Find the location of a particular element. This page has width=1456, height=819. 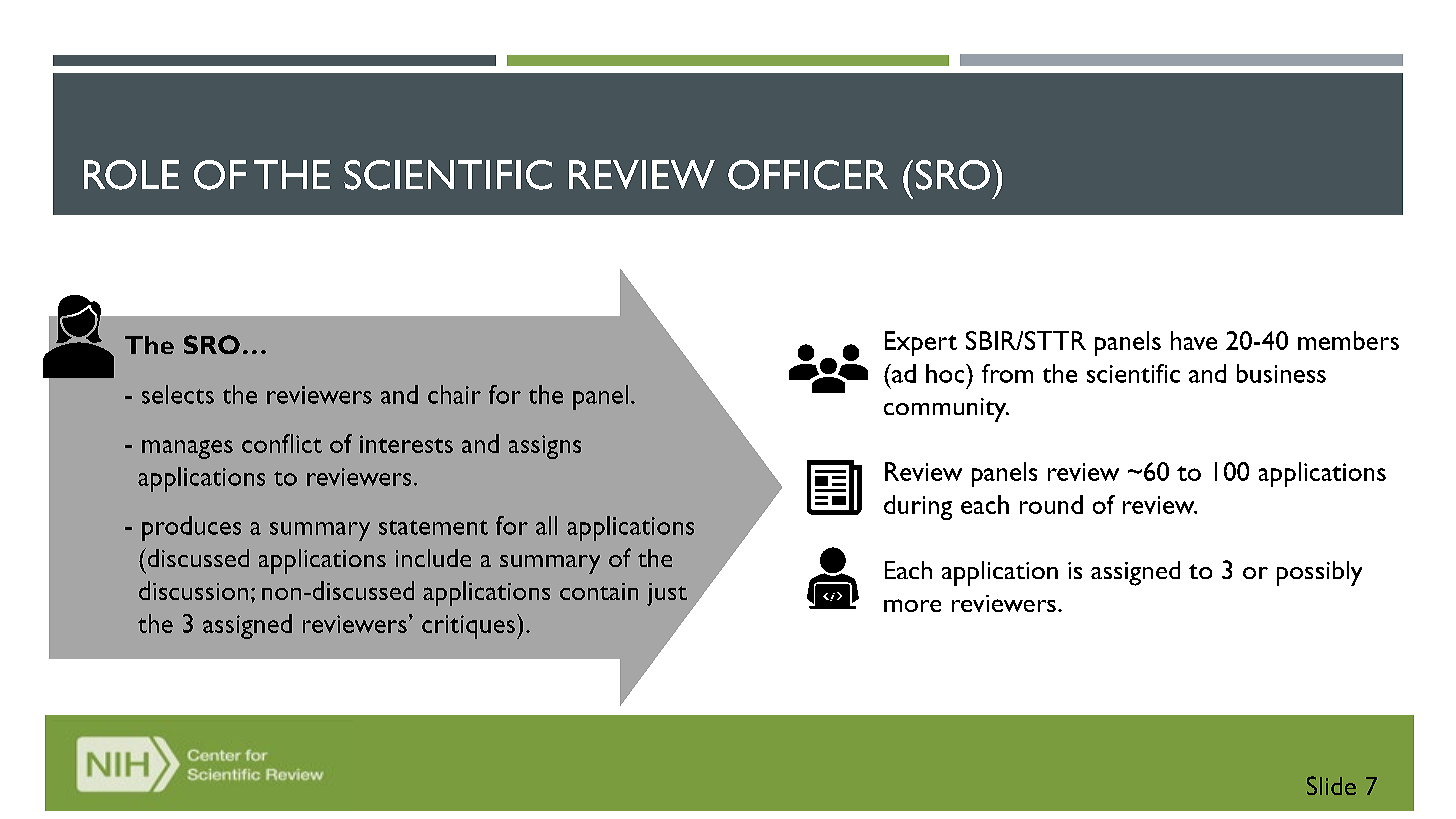

have is located at coordinates (1194, 340).
